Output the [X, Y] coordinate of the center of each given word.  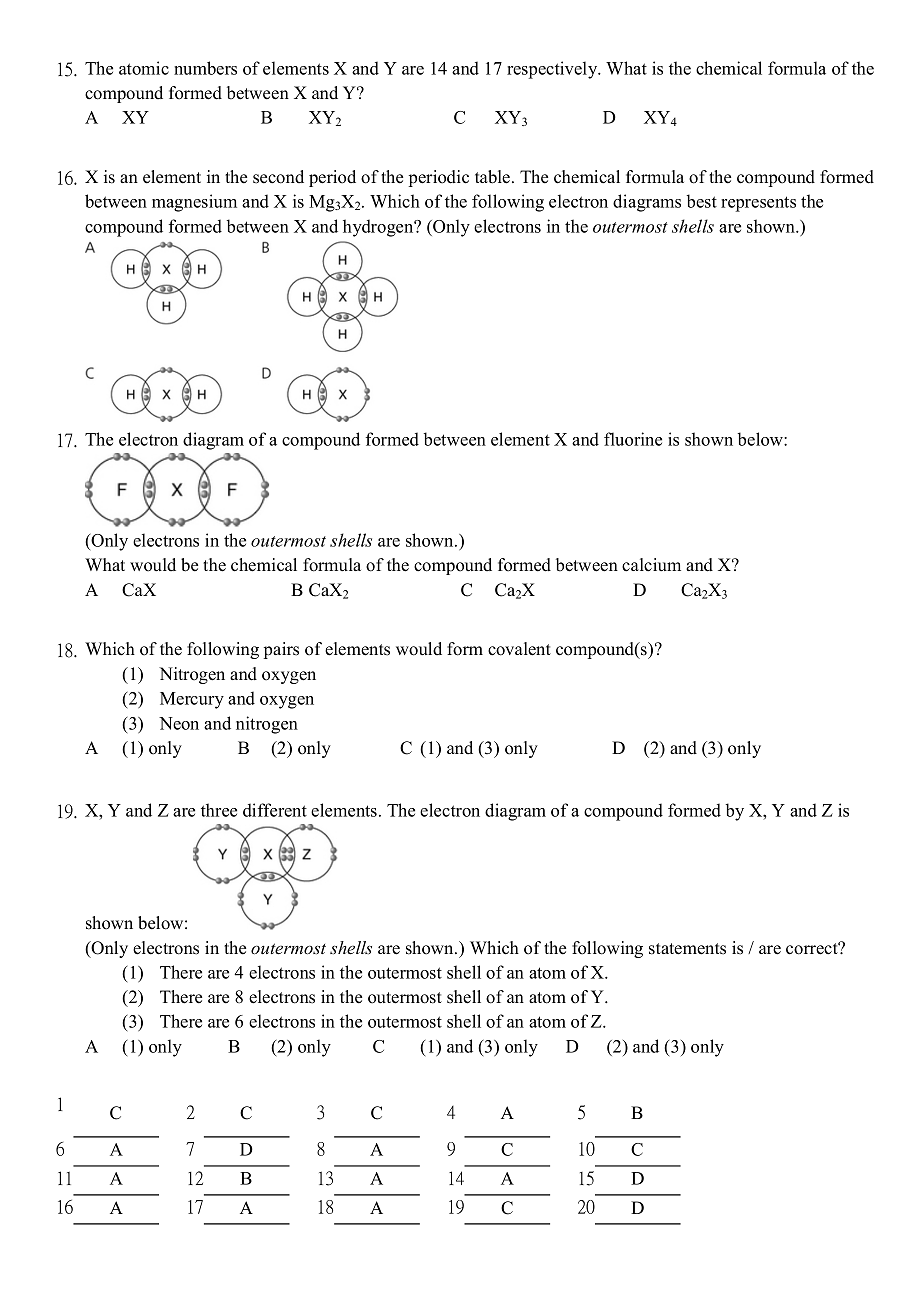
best [702, 201]
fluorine [633, 439]
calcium [651, 565]
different [275, 810]
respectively [553, 70]
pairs [281, 650]
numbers [205, 68]
